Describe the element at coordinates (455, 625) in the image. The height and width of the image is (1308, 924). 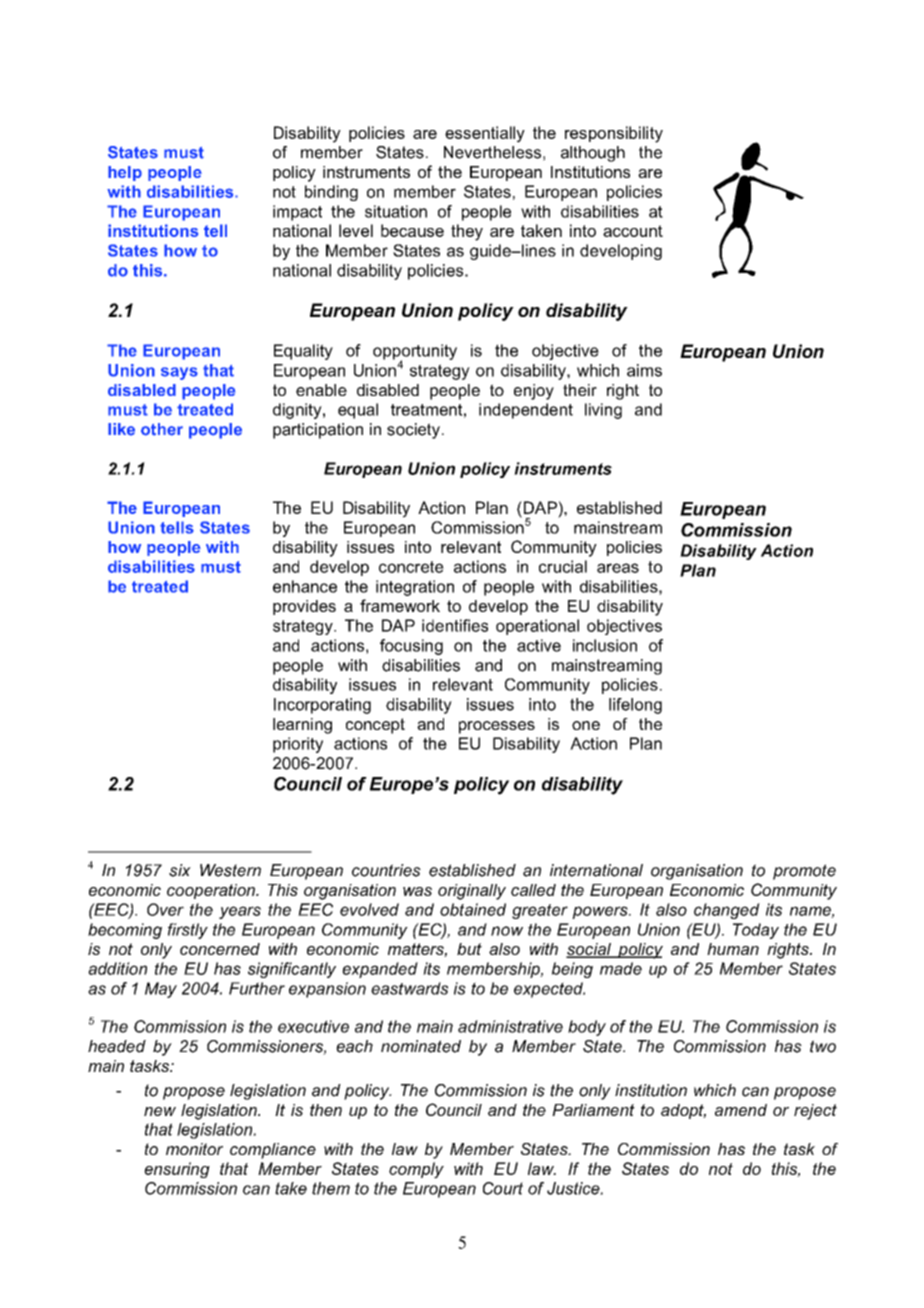
I see `identifies` at that location.
